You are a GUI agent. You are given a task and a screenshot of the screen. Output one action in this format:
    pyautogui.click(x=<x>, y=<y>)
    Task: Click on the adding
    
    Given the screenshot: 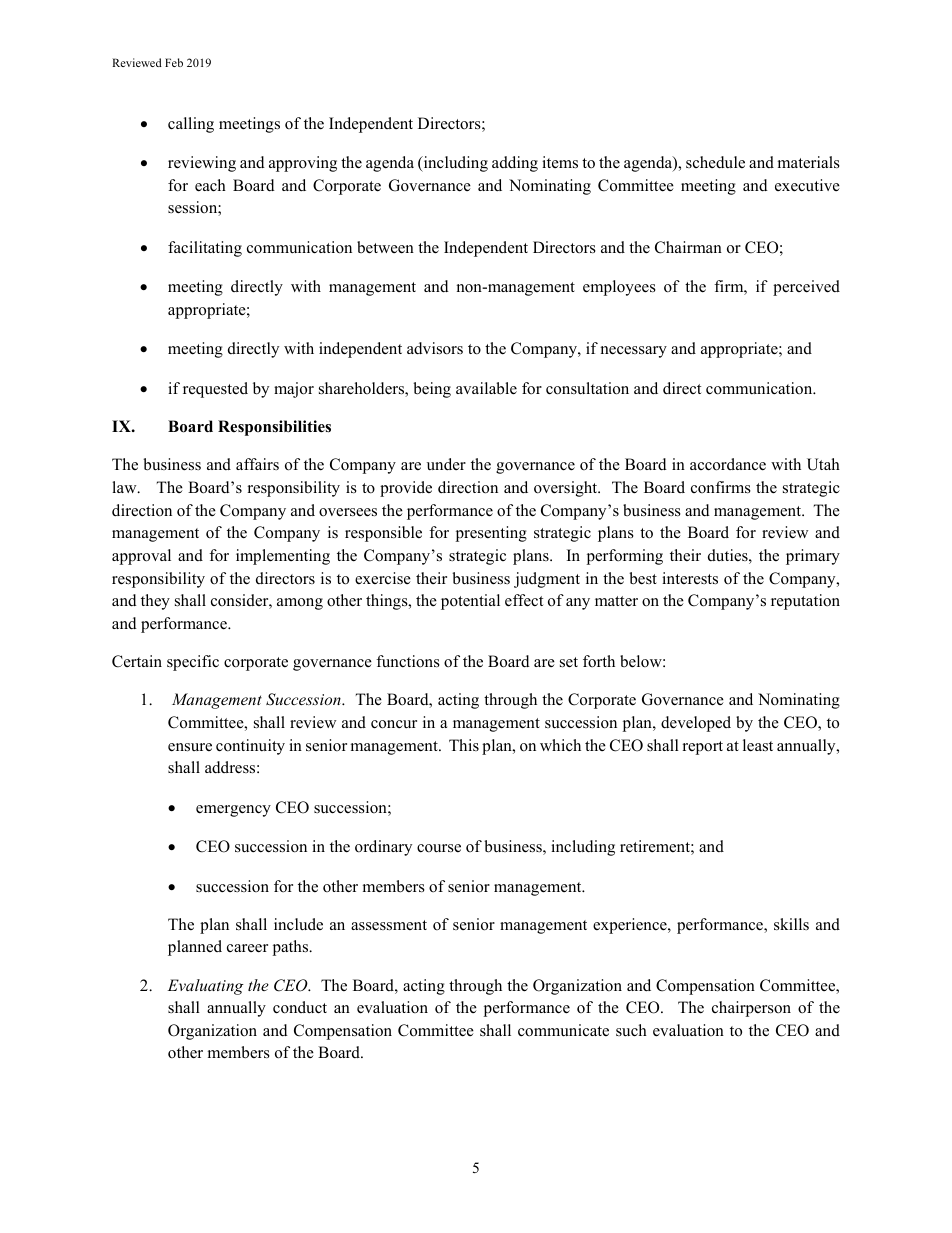 What is the action you would take?
    pyautogui.click(x=515, y=164)
